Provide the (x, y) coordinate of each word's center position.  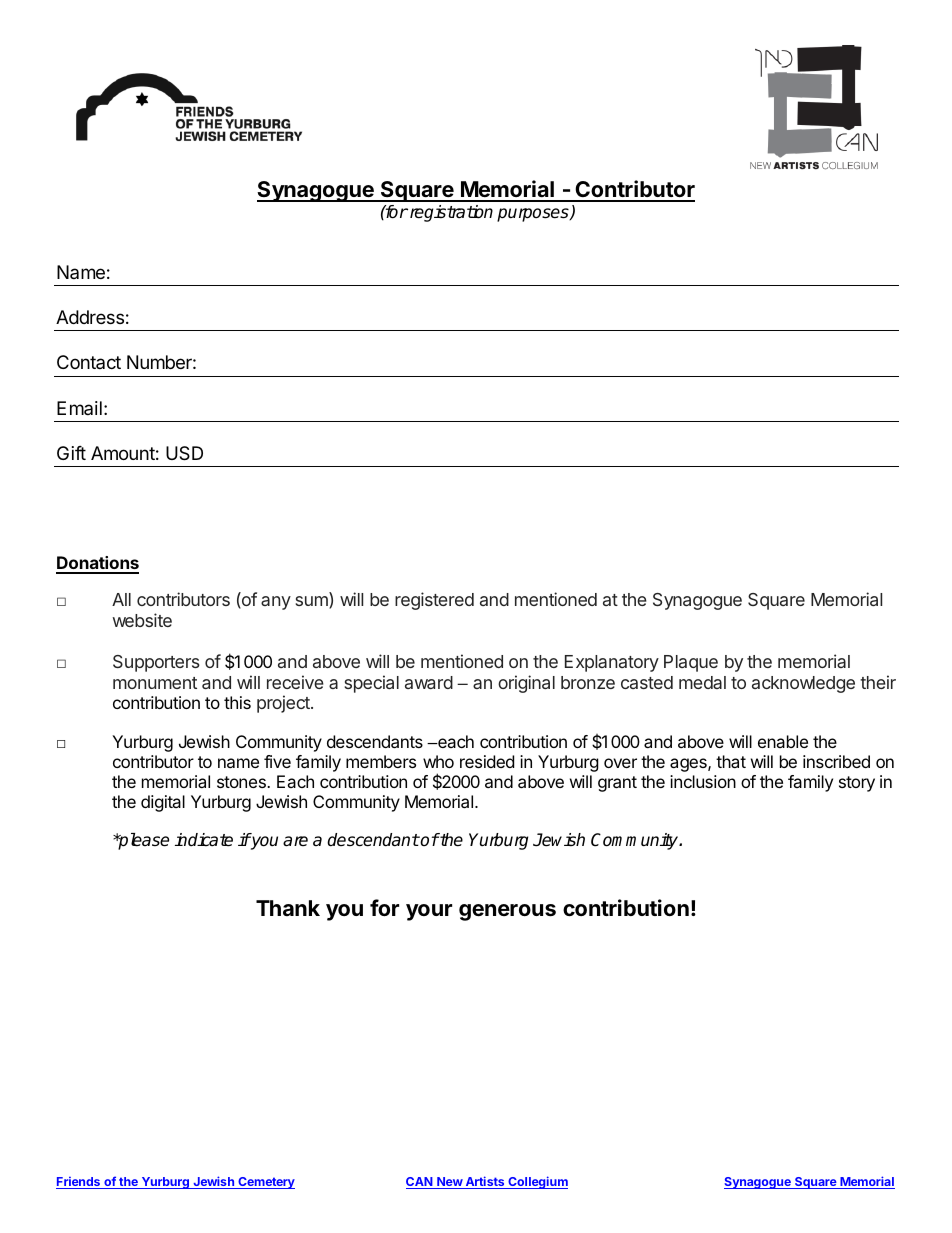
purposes (534, 215)
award (429, 682)
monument (155, 683)
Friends (79, 1183)
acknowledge (803, 684)
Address (90, 317)
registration (450, 213)
